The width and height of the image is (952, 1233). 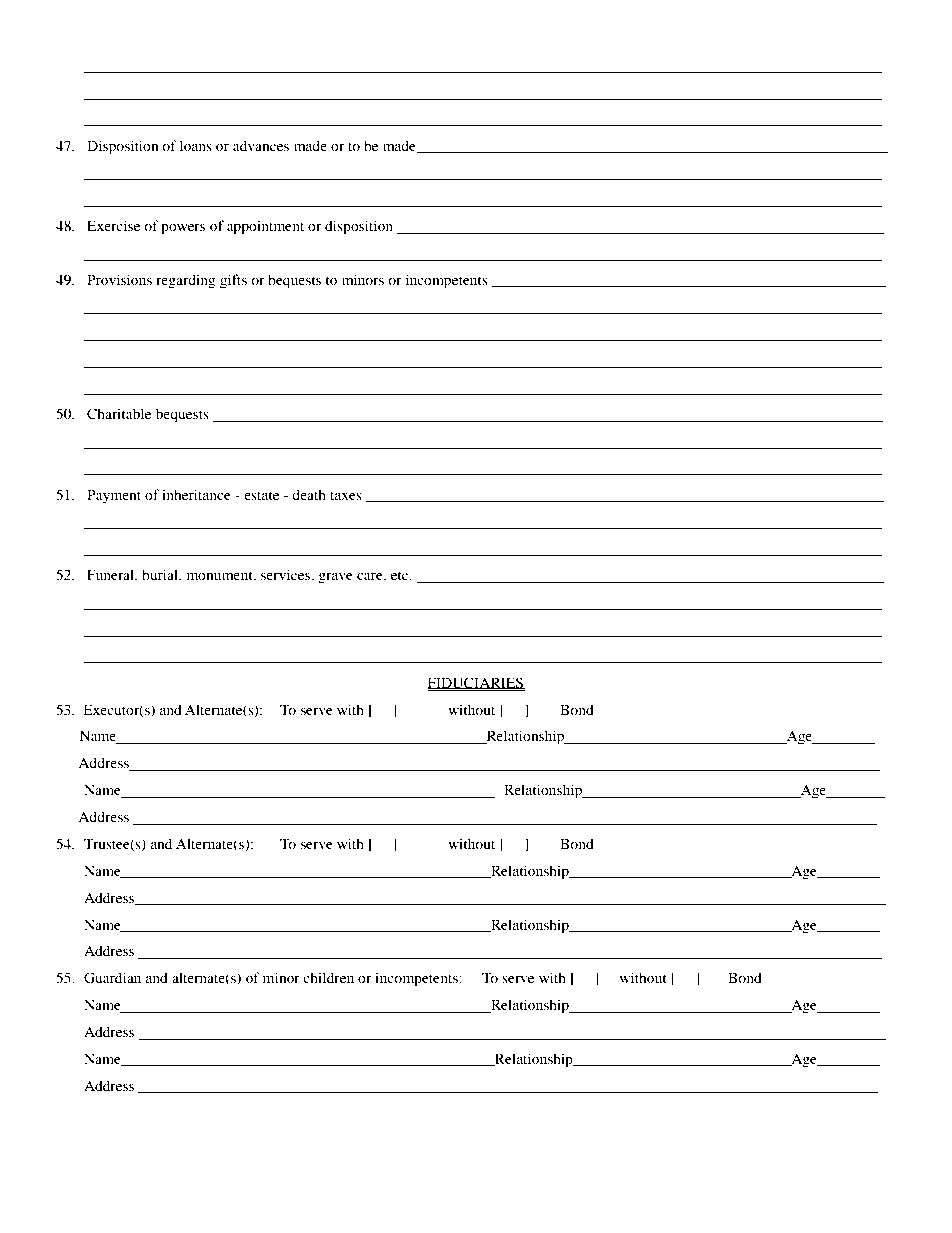 What do you see at coordinates (261, 145) in the image?
I see `advances` at bounding box center [261, 145].
